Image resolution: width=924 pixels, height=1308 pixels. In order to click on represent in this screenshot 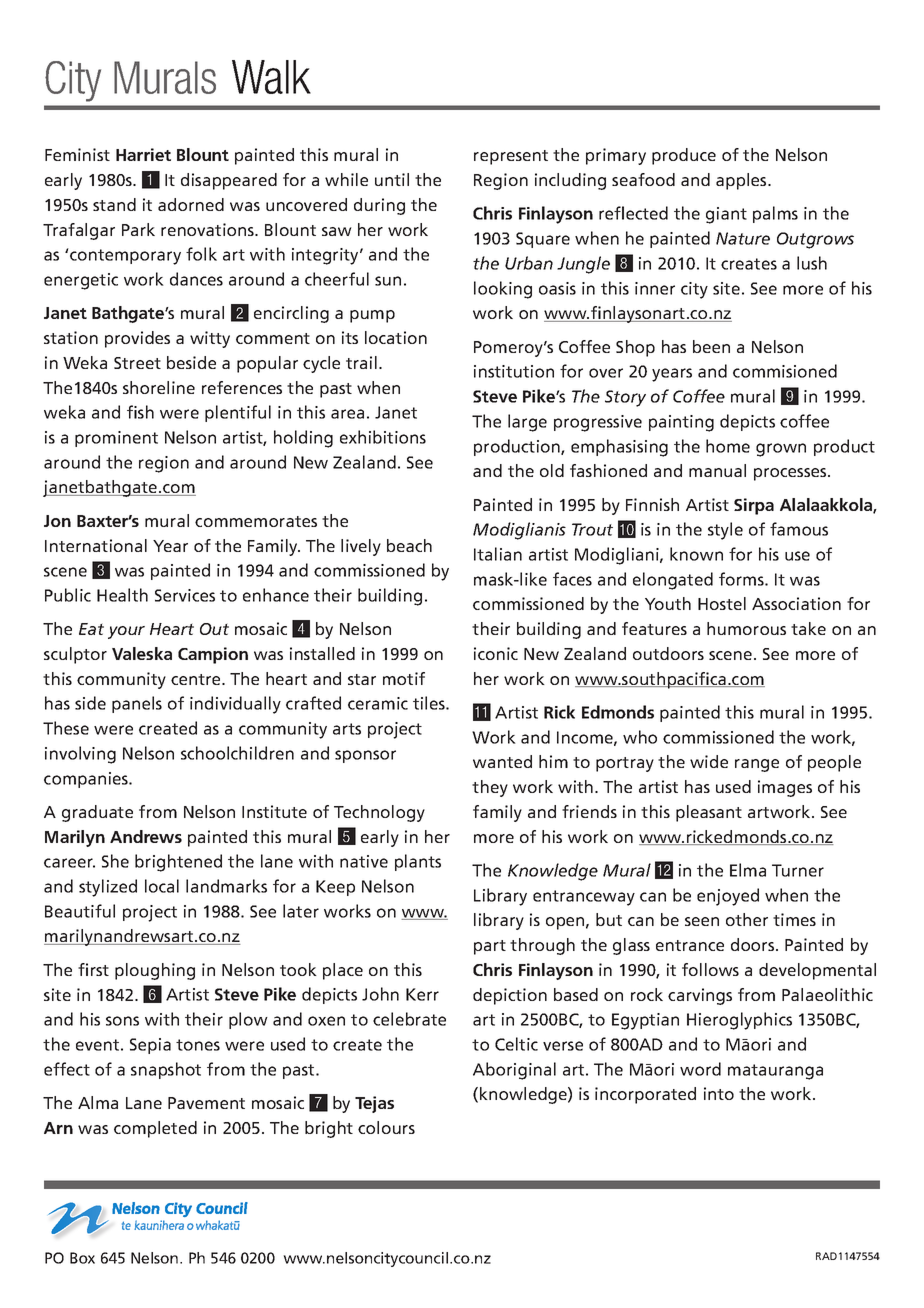, I will do `click(511, 157)`.
